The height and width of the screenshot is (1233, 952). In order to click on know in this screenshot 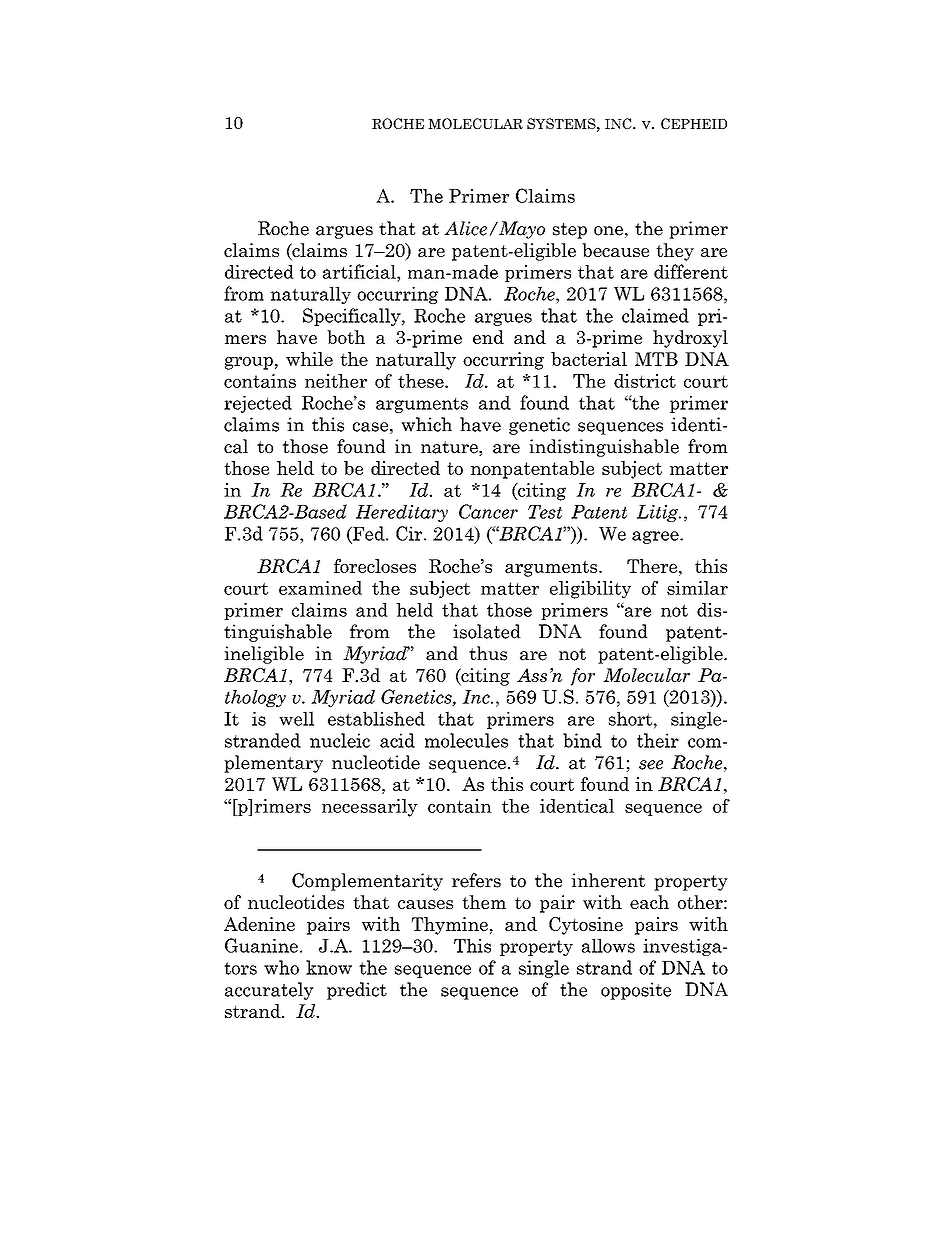, I will do `click(329, 967)`.
